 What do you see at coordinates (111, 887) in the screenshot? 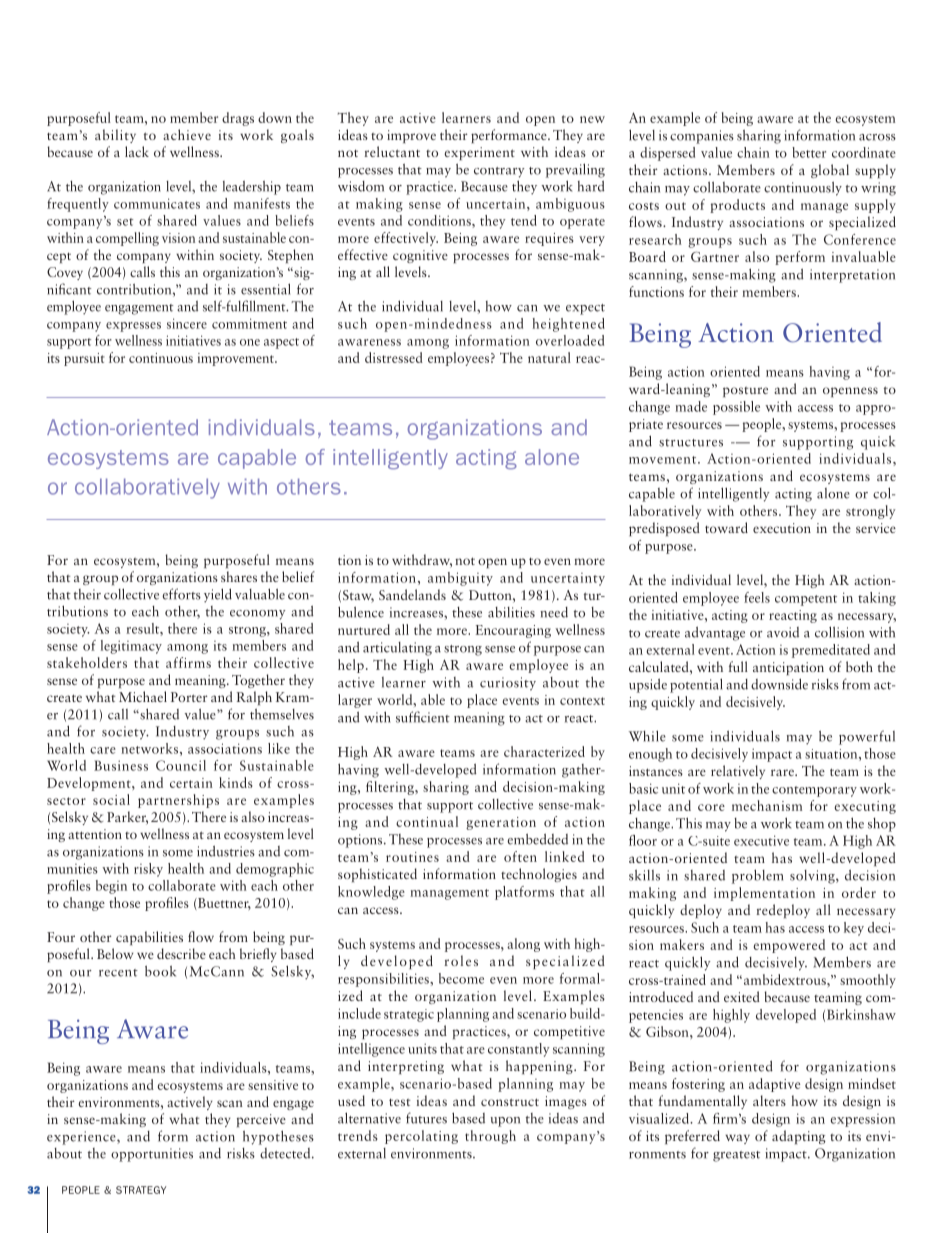
I see `begin` at bounding box center [111, 887].
